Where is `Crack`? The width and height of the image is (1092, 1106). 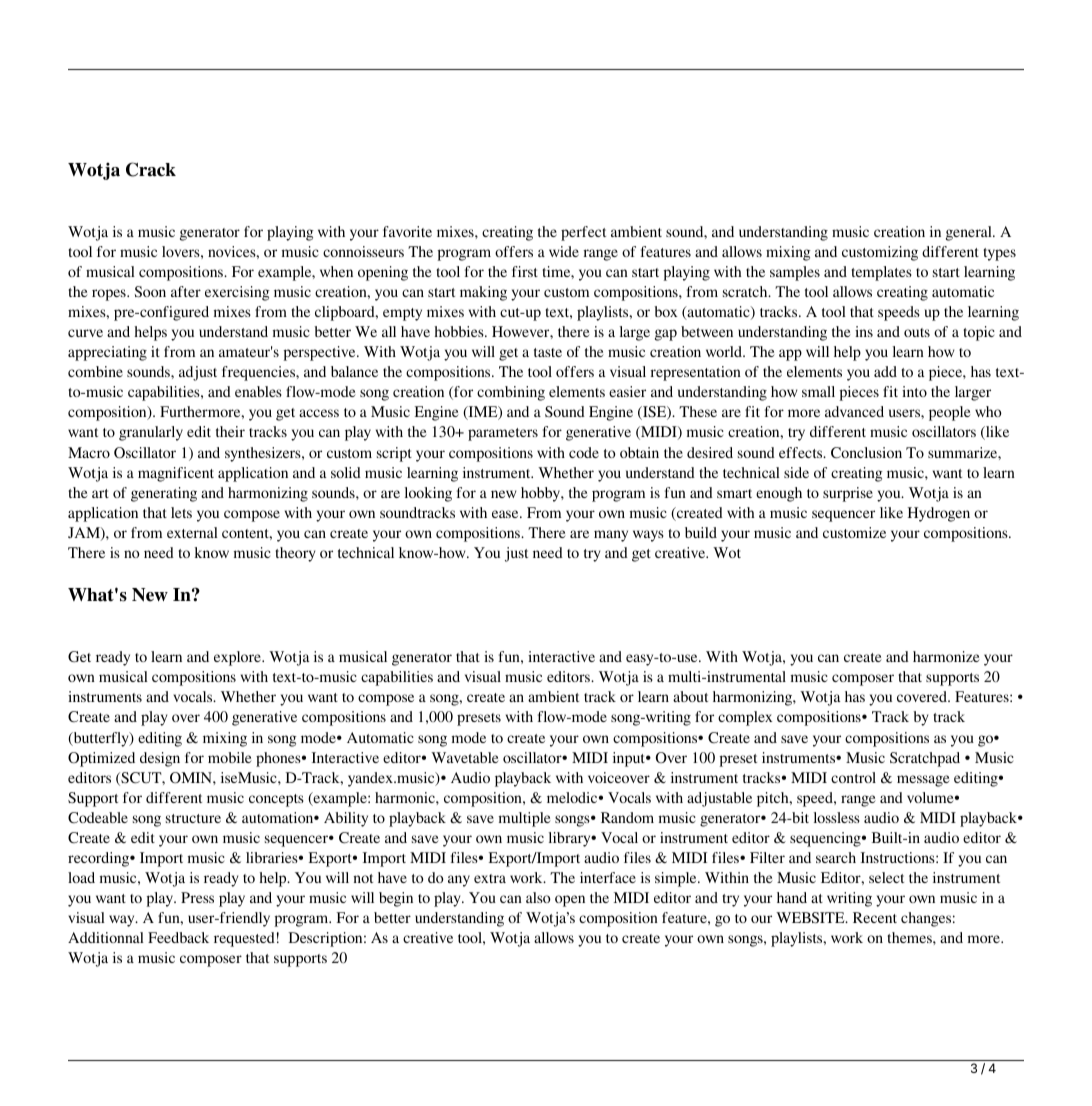 Crack is located at coordinates (151, 169).
